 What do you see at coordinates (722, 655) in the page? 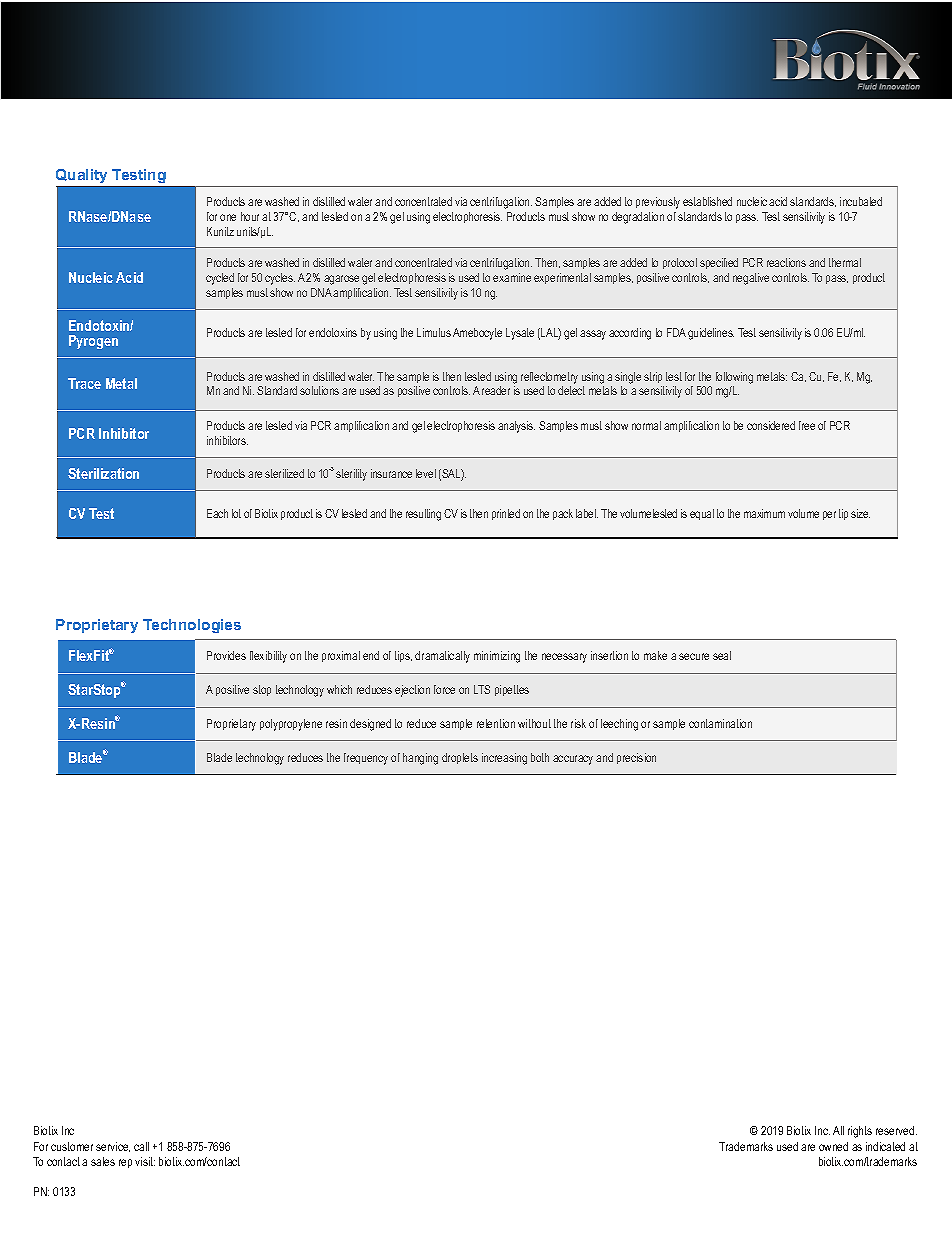
I see `seal` at bounding box center [722, 655].
